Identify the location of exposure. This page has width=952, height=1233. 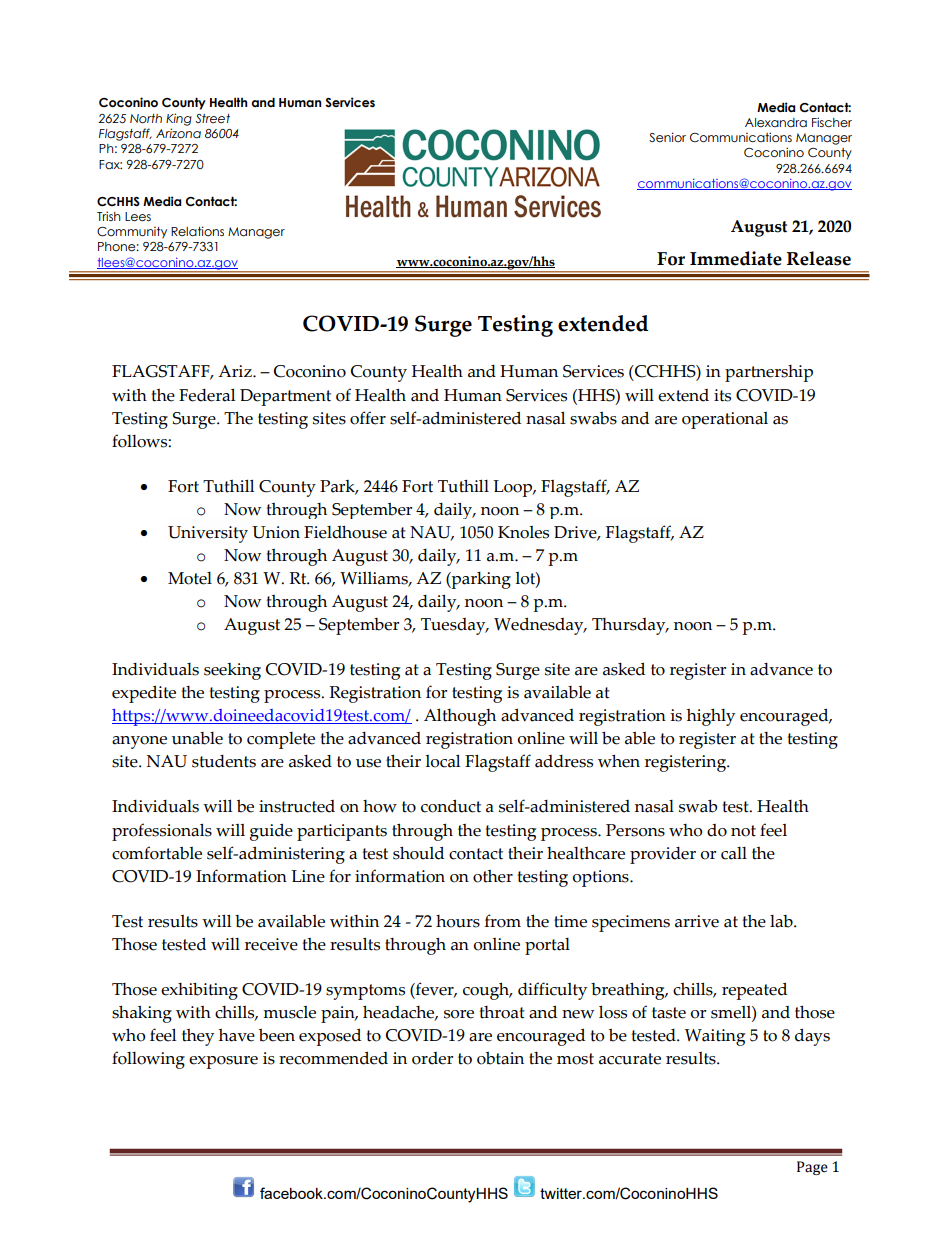
(223, 1062).
